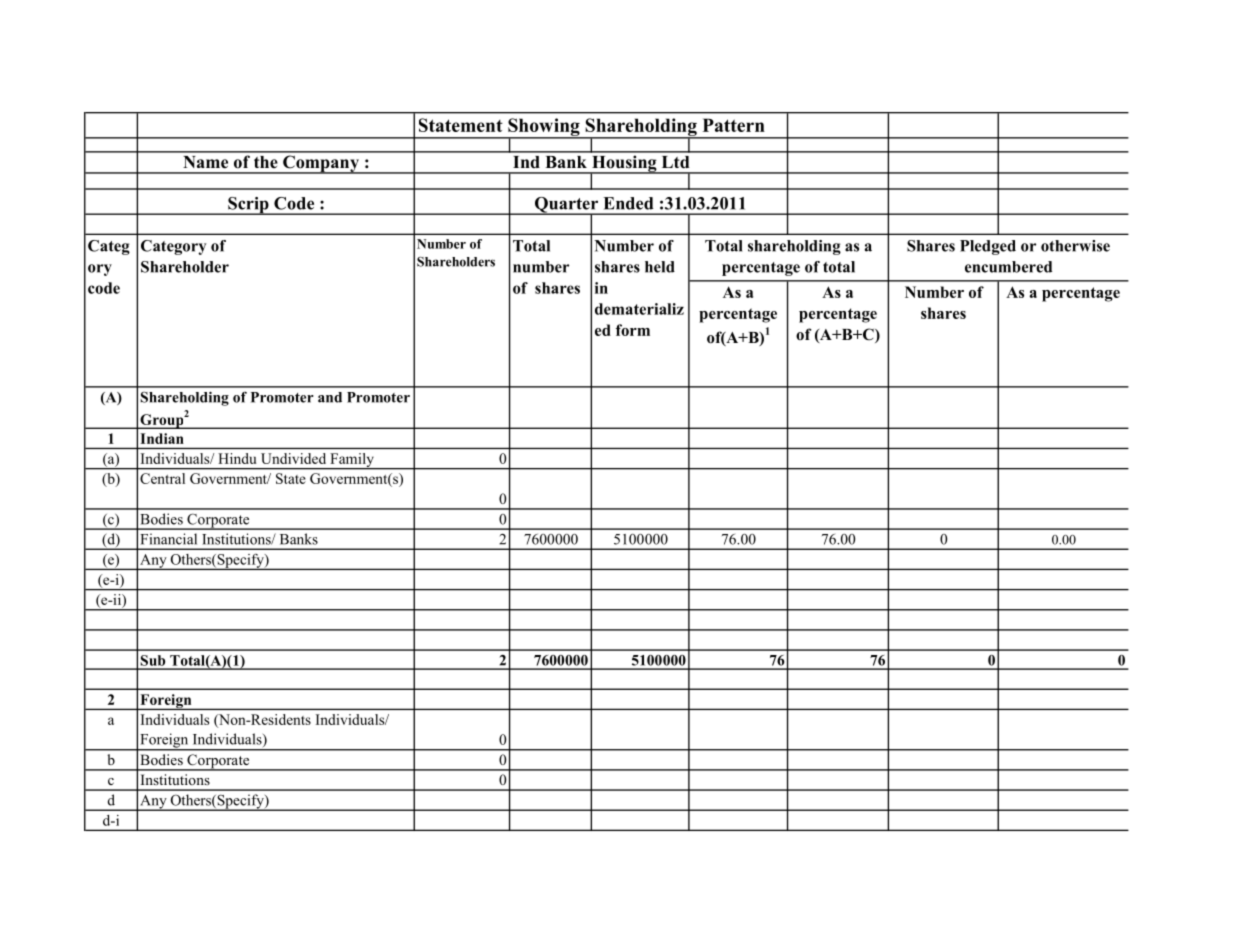 This page has width=1233, height=952. Describe the element at coordinates (293, 458) in the page. I see `Undivided` at that location.
